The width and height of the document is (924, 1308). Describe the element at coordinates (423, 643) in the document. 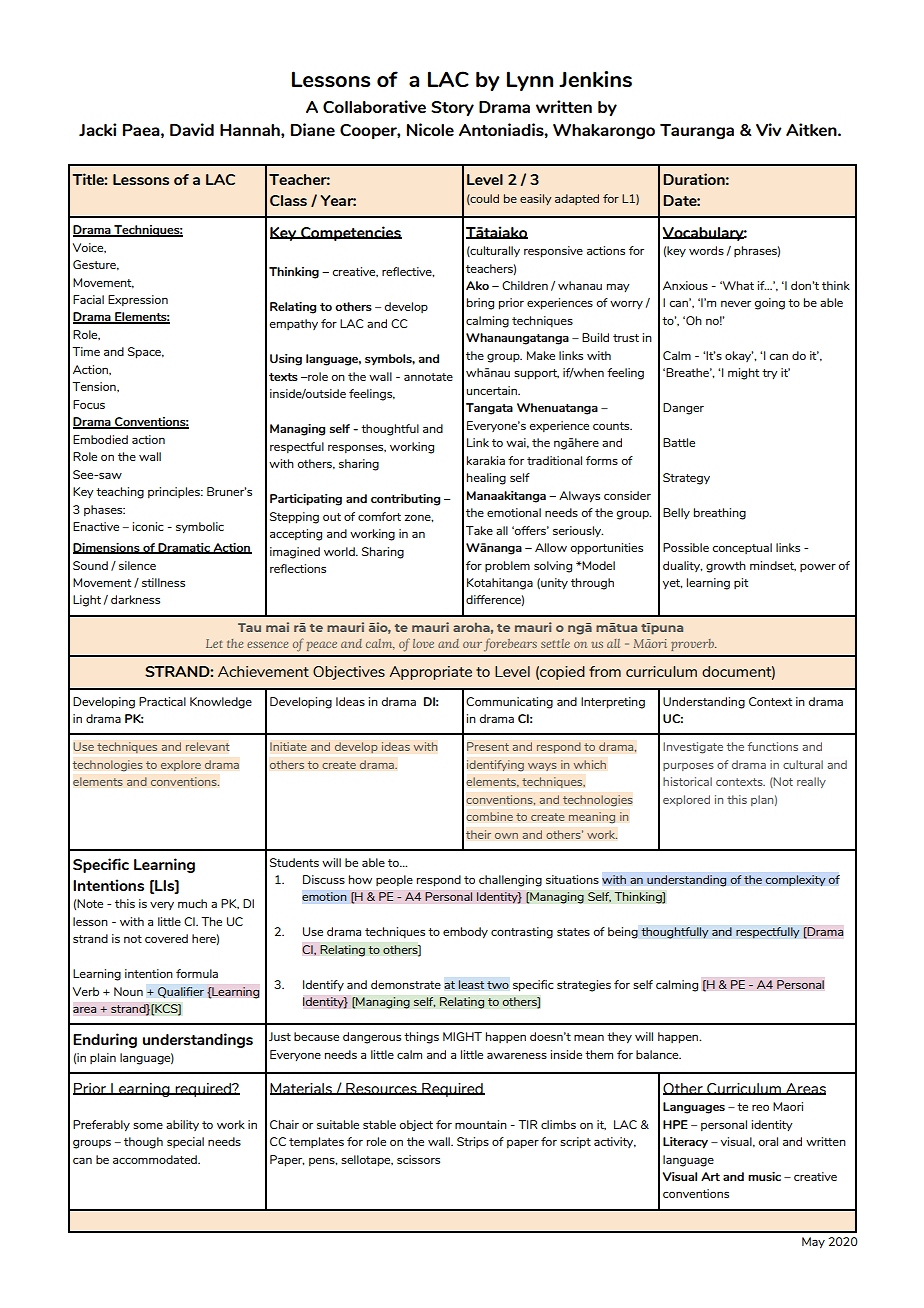

I see `love` at that location.
